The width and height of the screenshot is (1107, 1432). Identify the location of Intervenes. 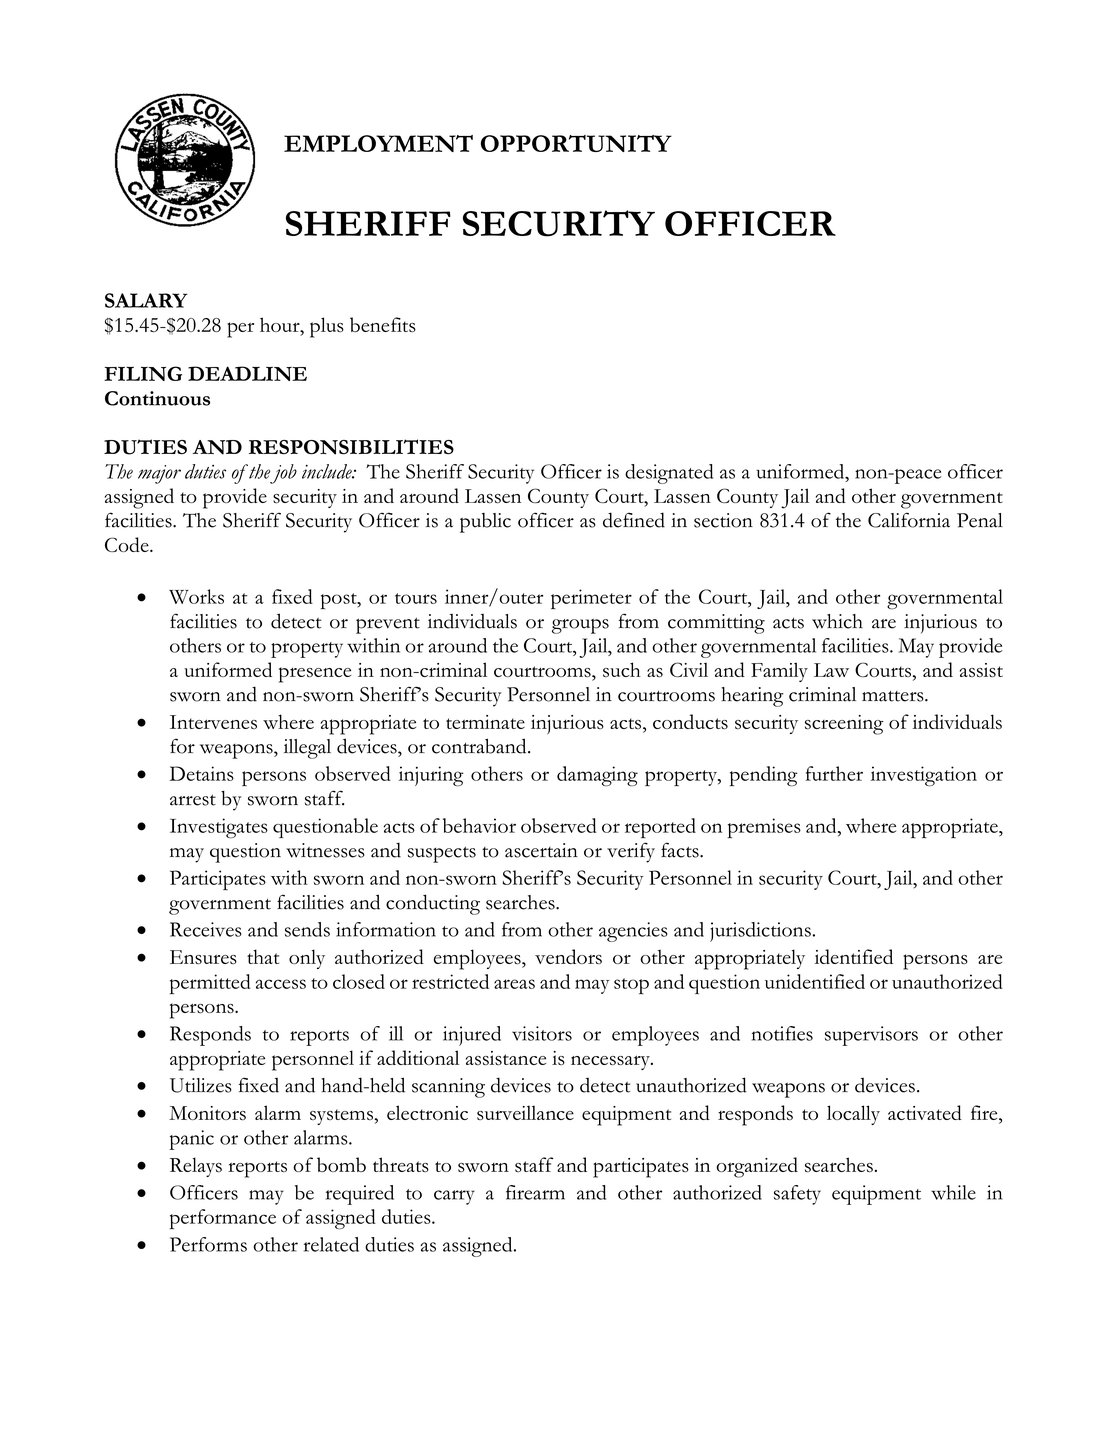
(213, 722).
